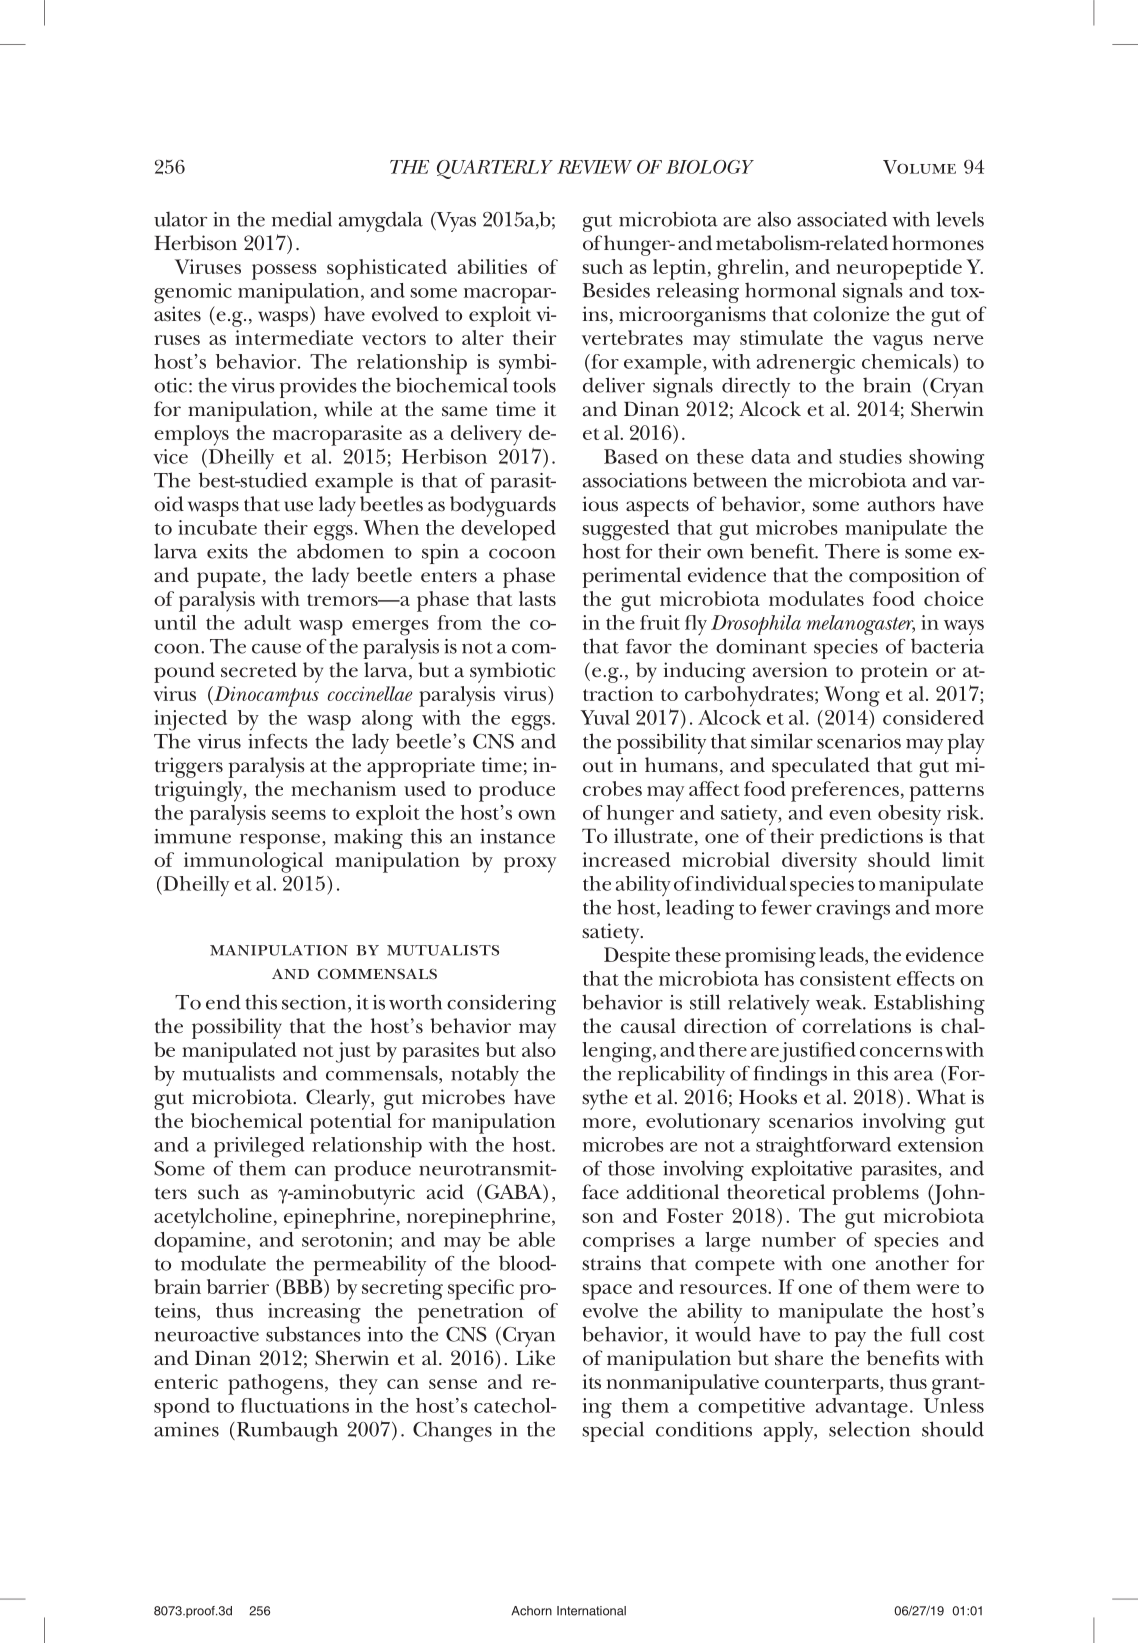  Describe the element at coordinates (842, 219) in the image. I see `associated` at that location.
